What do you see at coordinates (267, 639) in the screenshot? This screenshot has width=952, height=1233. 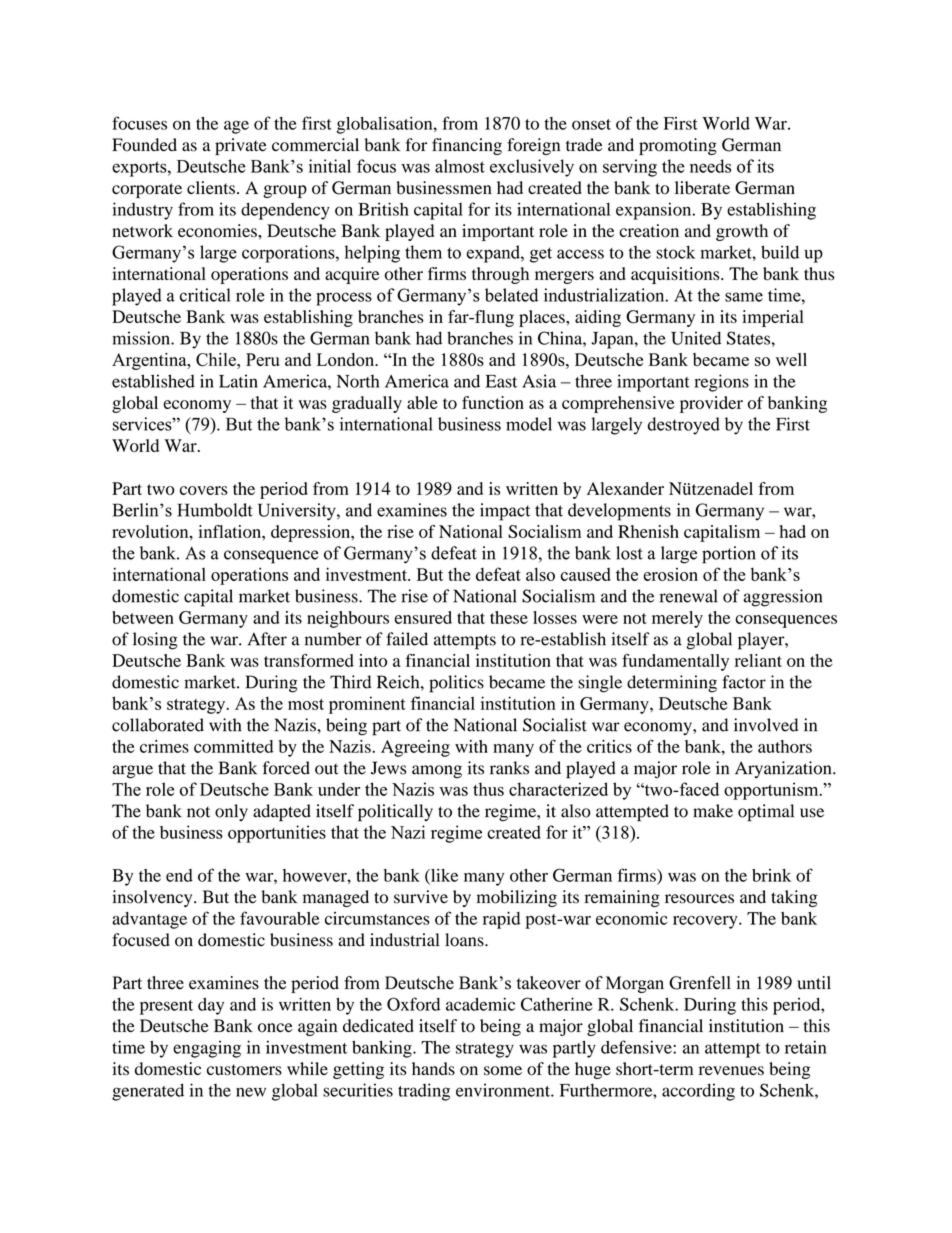 I see `After` at bounding box center [267, 639].
